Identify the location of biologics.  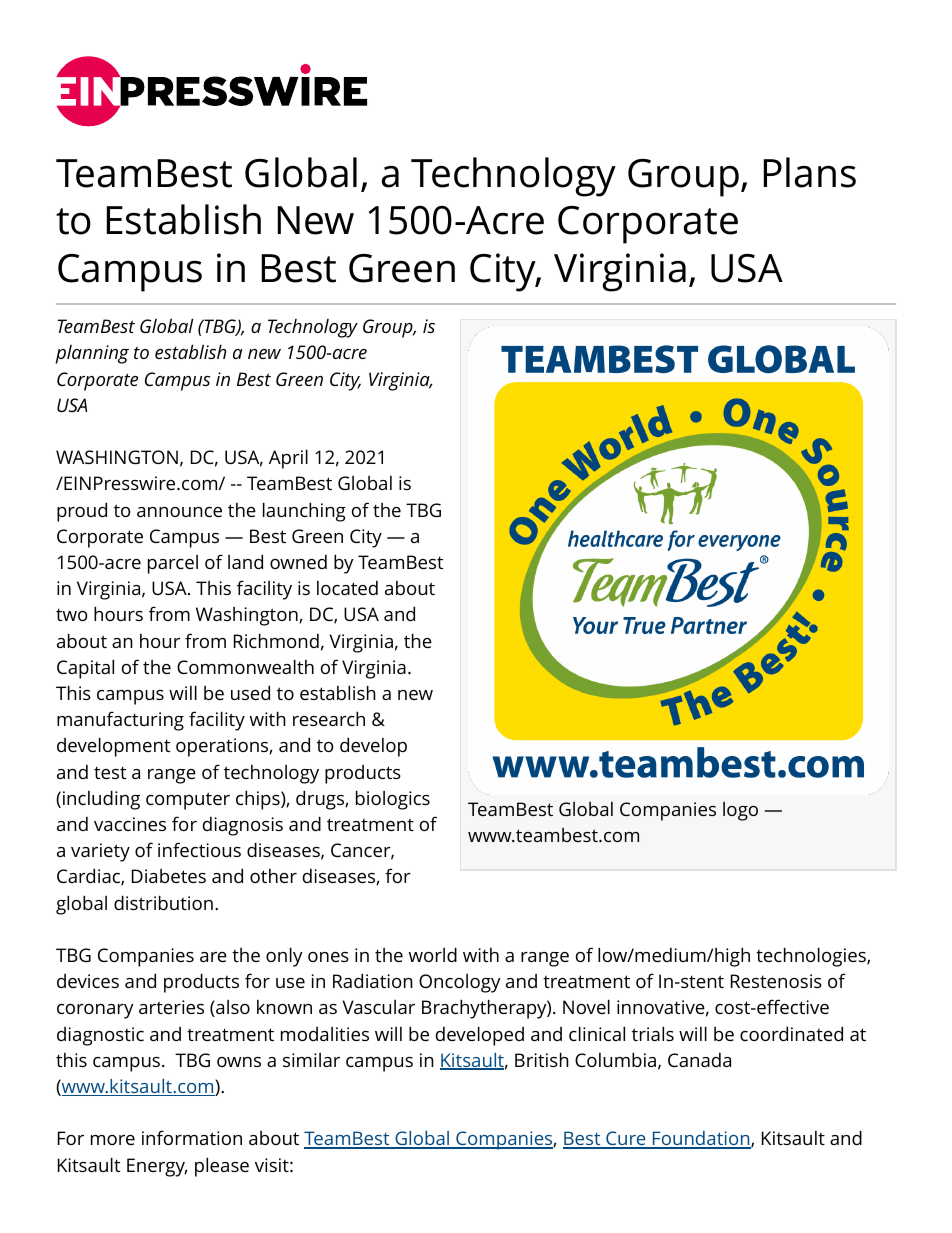
(393, 800).
